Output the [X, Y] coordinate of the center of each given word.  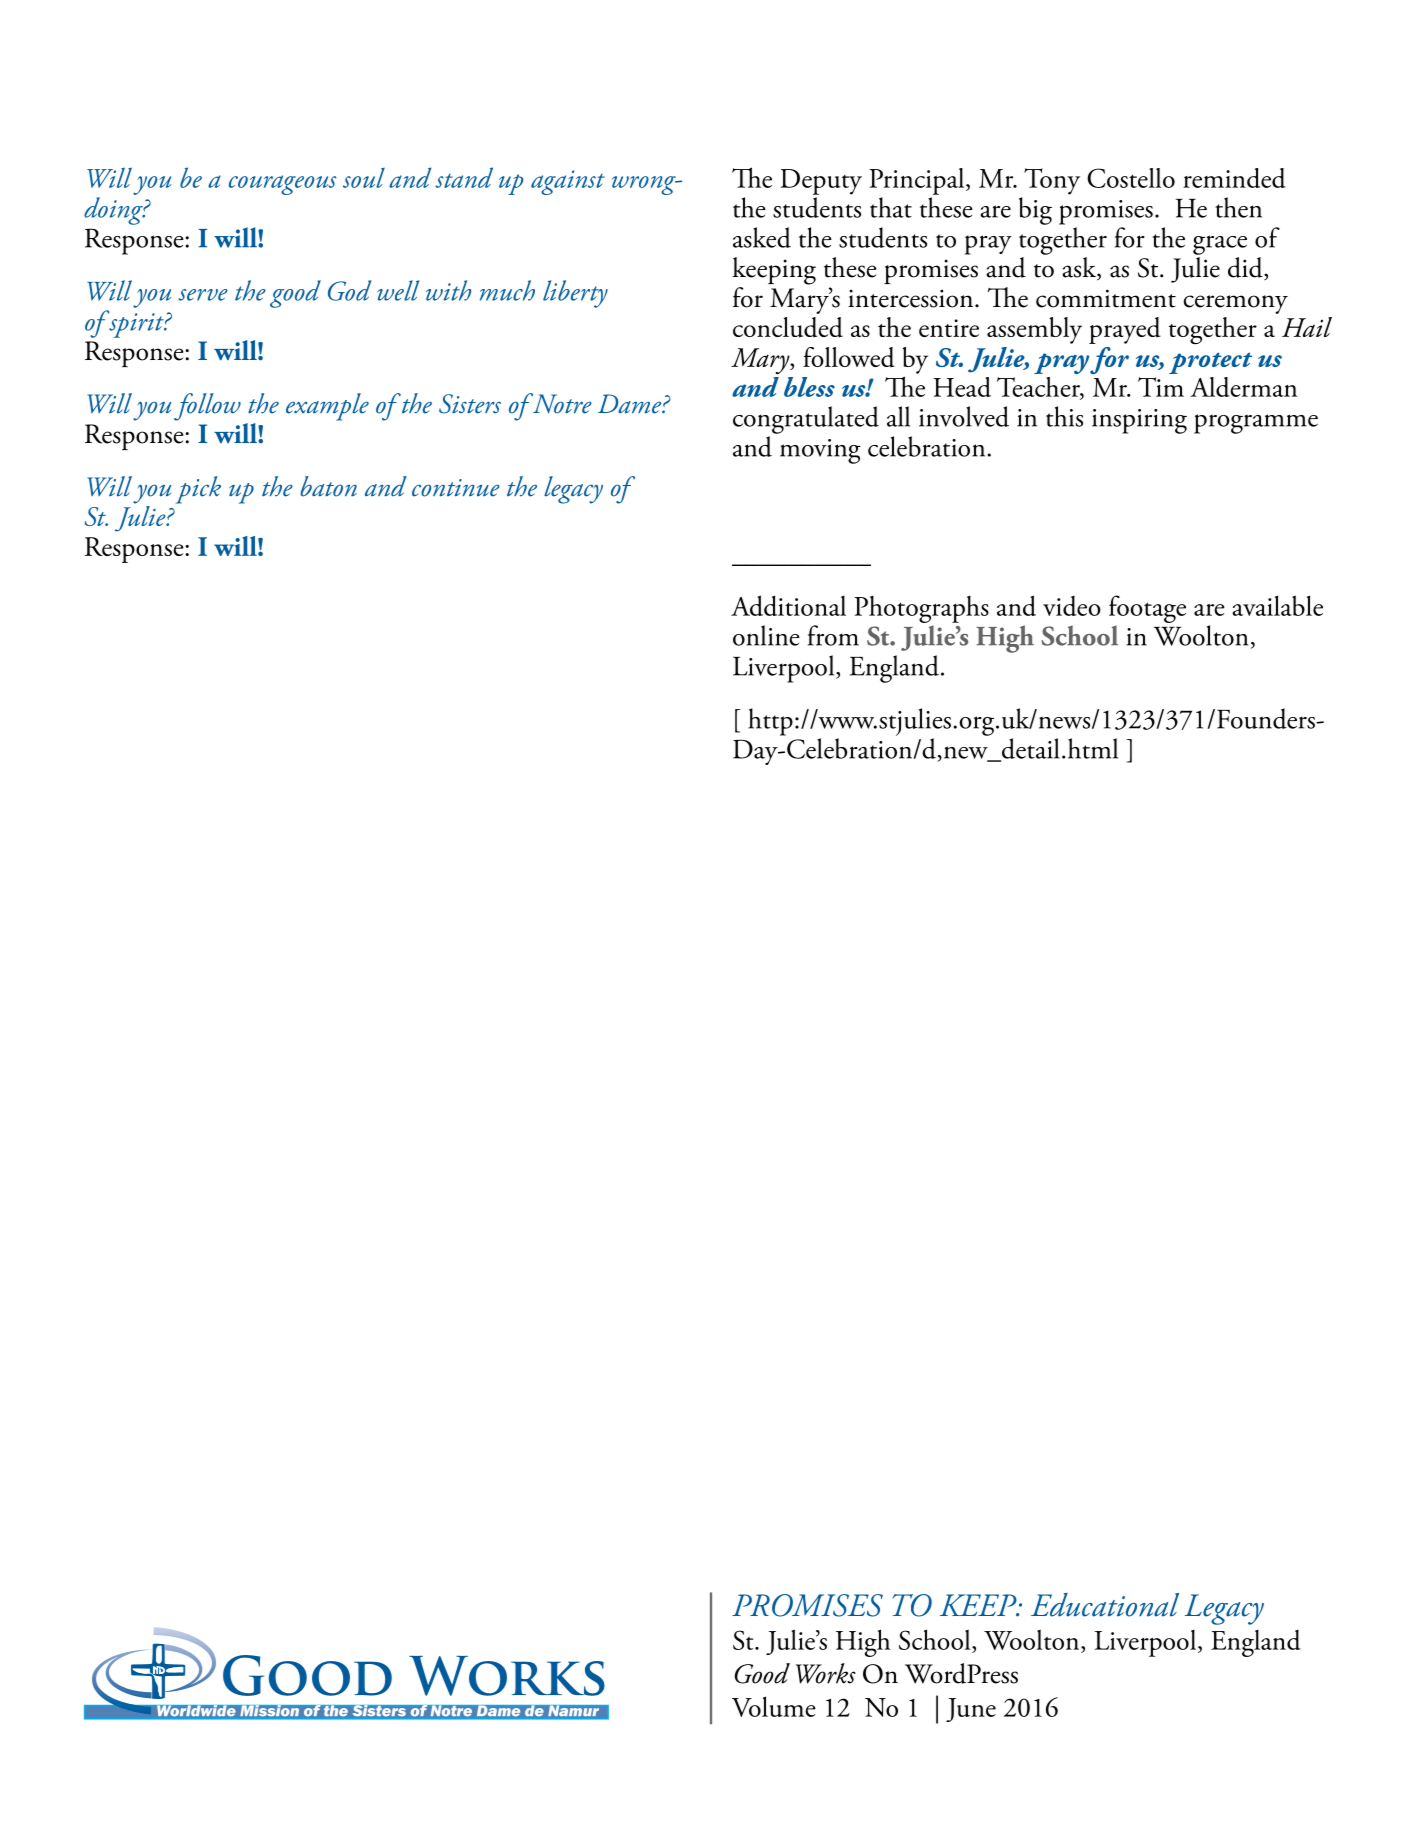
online [766, 635]
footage [1147, 609]
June [971, 1710]
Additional [788, 605]
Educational [1105, 1605]
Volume [774, 1706]
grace [1220, 245]
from [833, 635]
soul [364, 178]
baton [329, 486]
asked [762, 237]
